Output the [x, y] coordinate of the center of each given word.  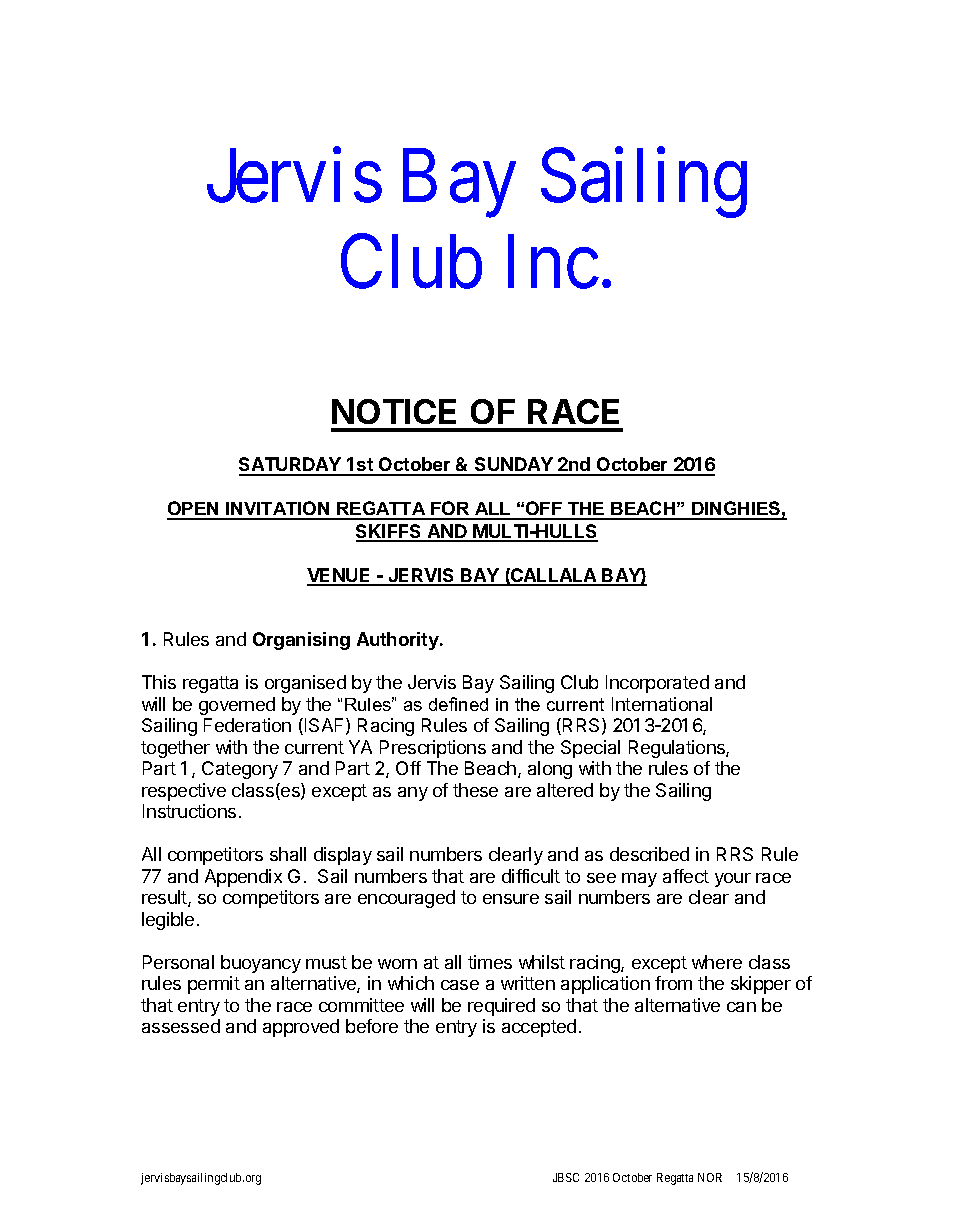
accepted [539, 1028]
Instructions [189, 811]
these [475, 790]
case [460, 985]
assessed [181, 1026]
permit [214, 985]
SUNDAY [514, 466]
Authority [399, 641]
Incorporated [657, 684]
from [673, 983]
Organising [301, 641]
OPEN [194, 510]
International [662, 704]
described [649, 854]
